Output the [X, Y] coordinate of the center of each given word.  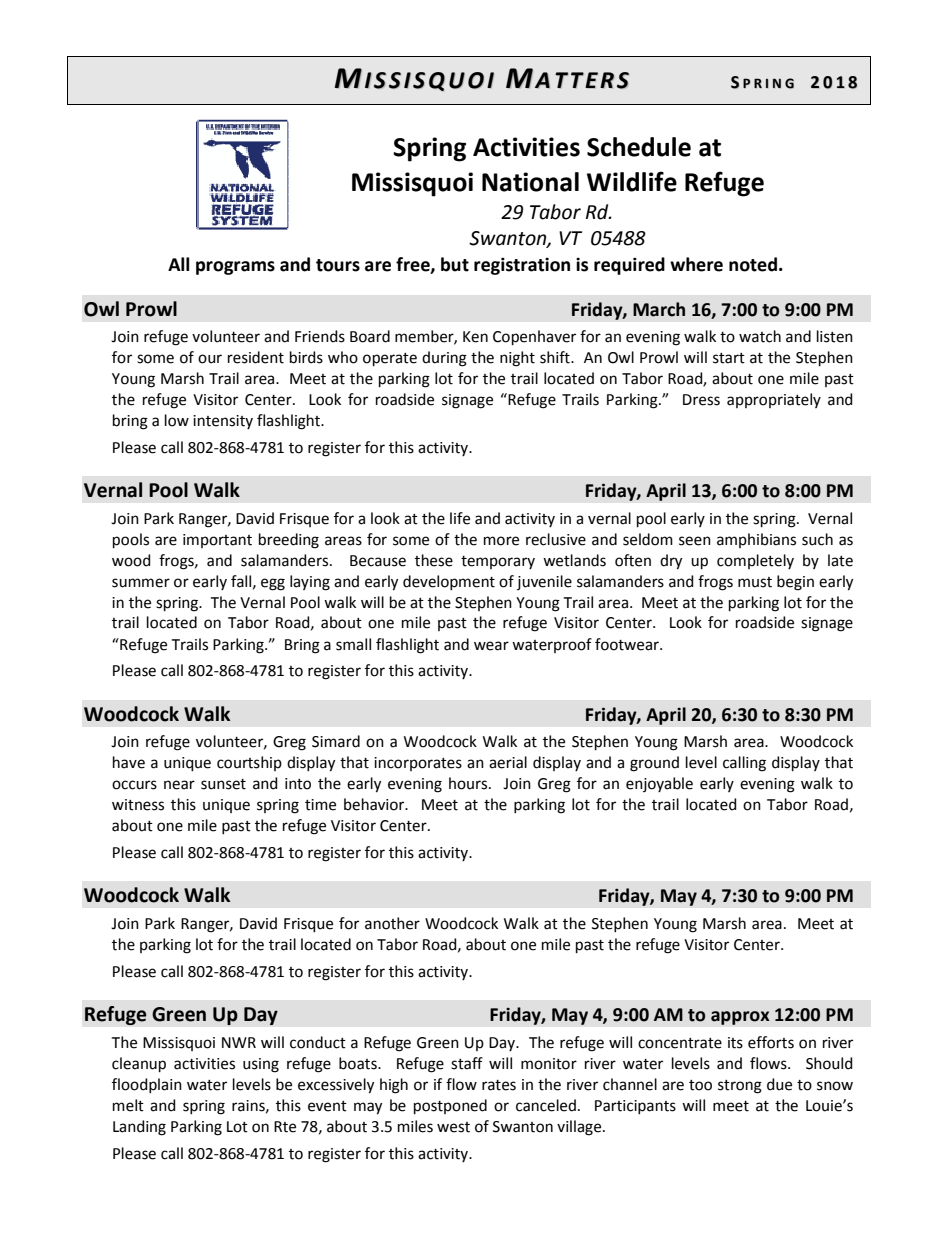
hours [469, 783]
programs [235, 268]
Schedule [639, 147]
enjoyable [659, 784]
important [217, 541]
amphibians [756, 540]
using [261, 1065]
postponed [450, 1106]
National [530, 182]
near [179, 785]
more [501, 541]
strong [740, 1087]
